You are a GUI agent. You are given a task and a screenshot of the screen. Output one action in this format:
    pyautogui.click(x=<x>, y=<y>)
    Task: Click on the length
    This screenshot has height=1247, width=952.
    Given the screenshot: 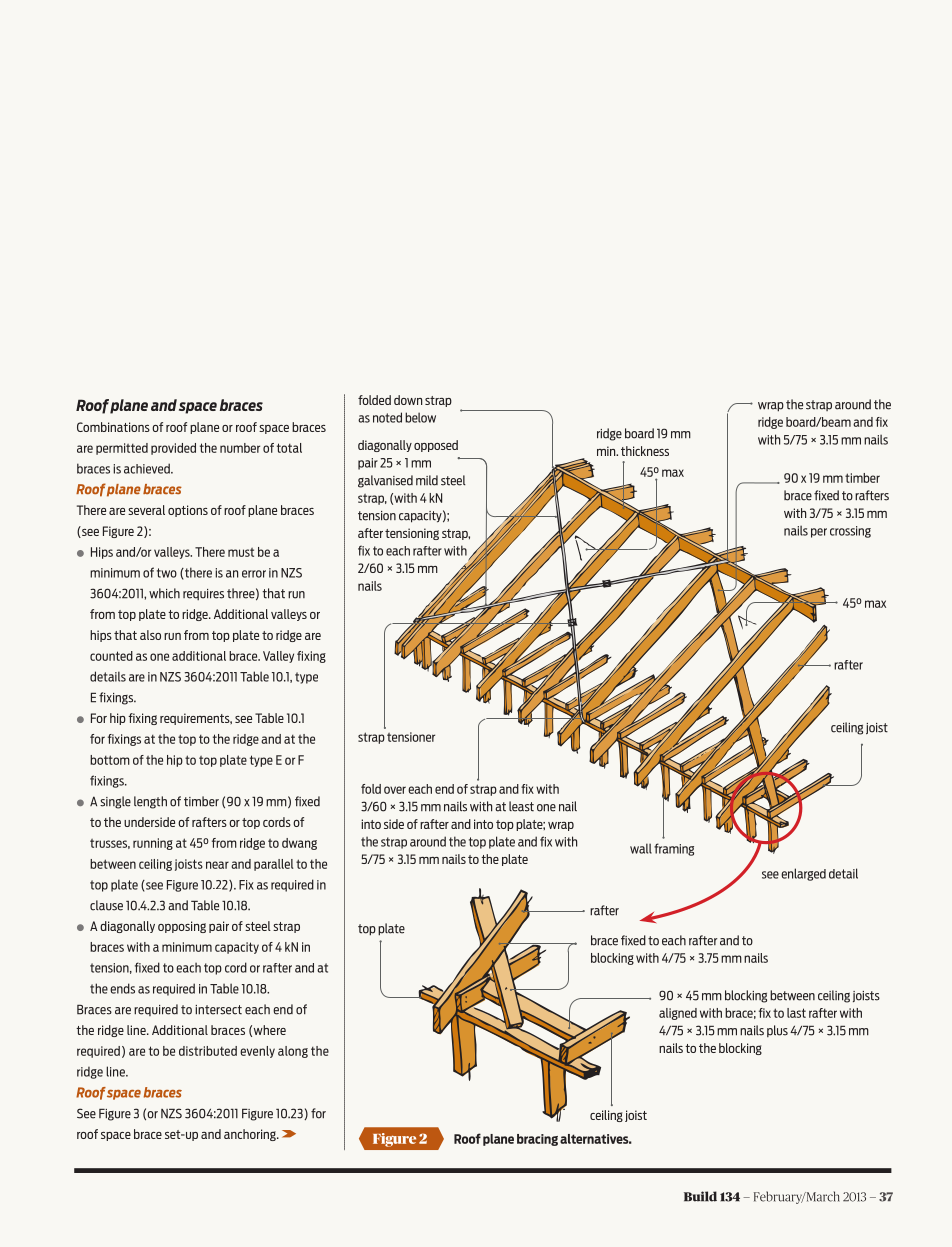 What is the action you would take?
    pyautogui.click(x=150, y=802)
